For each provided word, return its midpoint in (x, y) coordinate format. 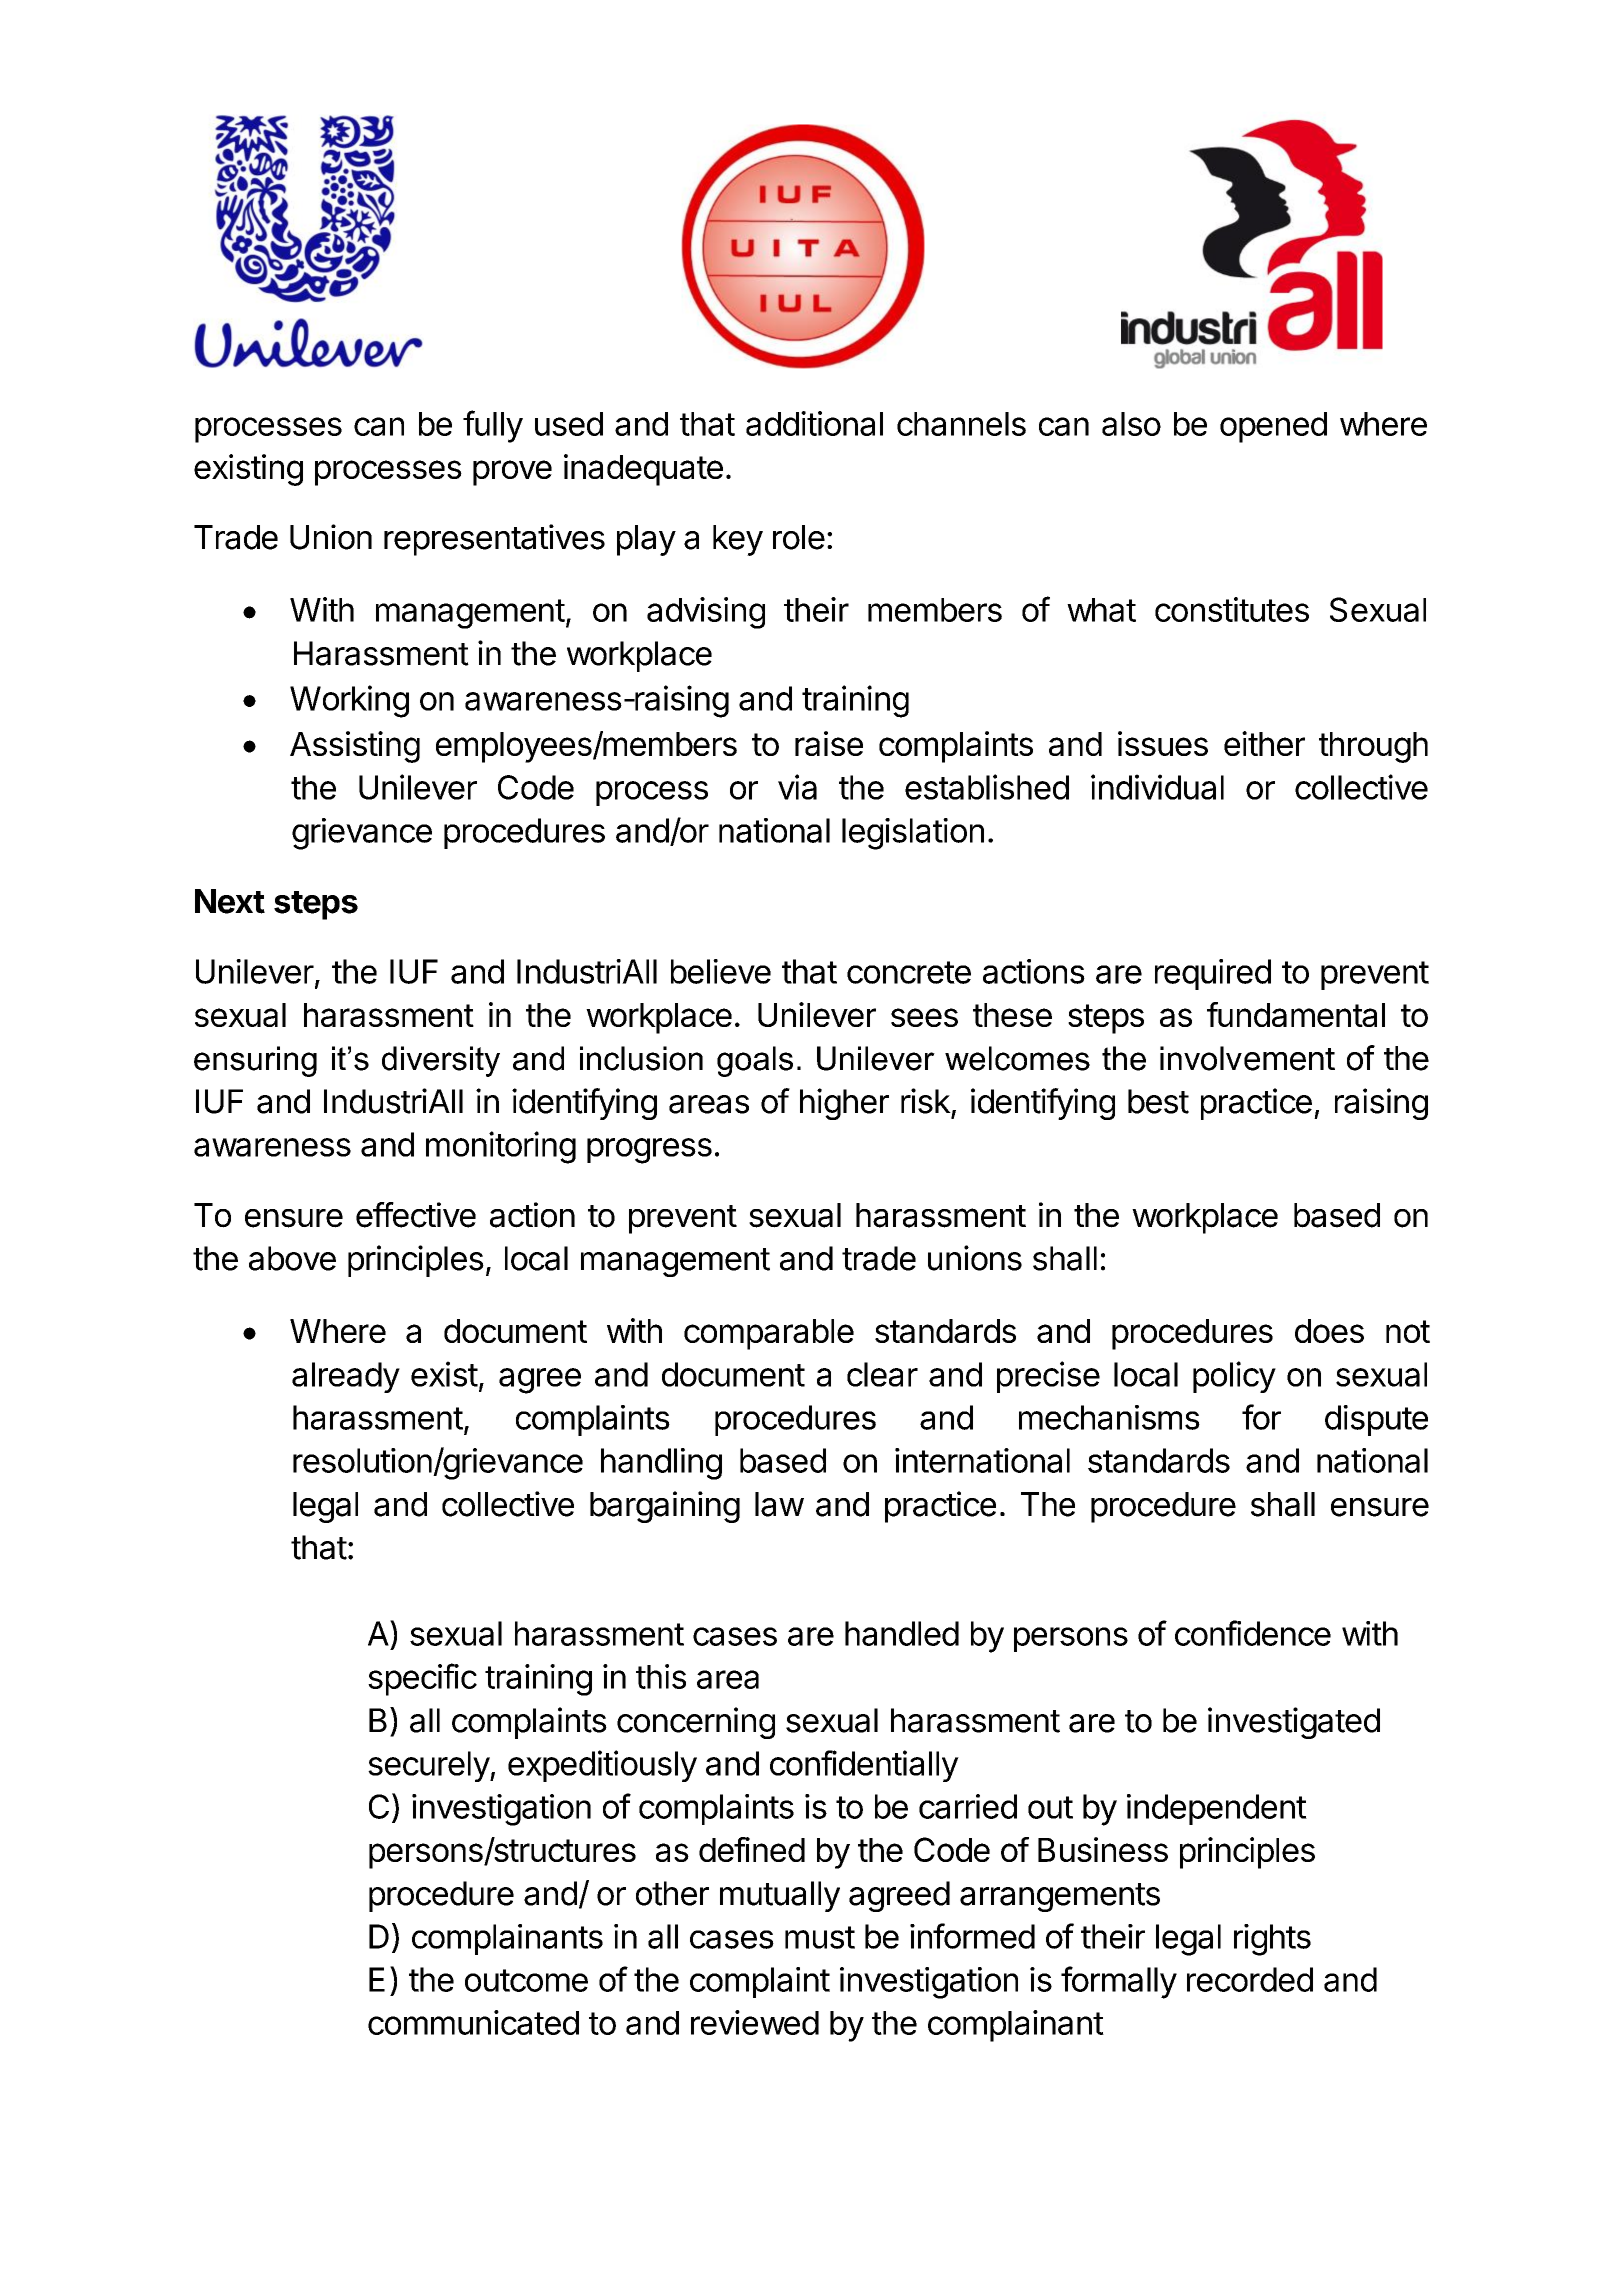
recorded (1250, 1979)
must (820, 1937)
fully (493, 426)
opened (1273, 427)
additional (814, 423)
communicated (473, 2022)
